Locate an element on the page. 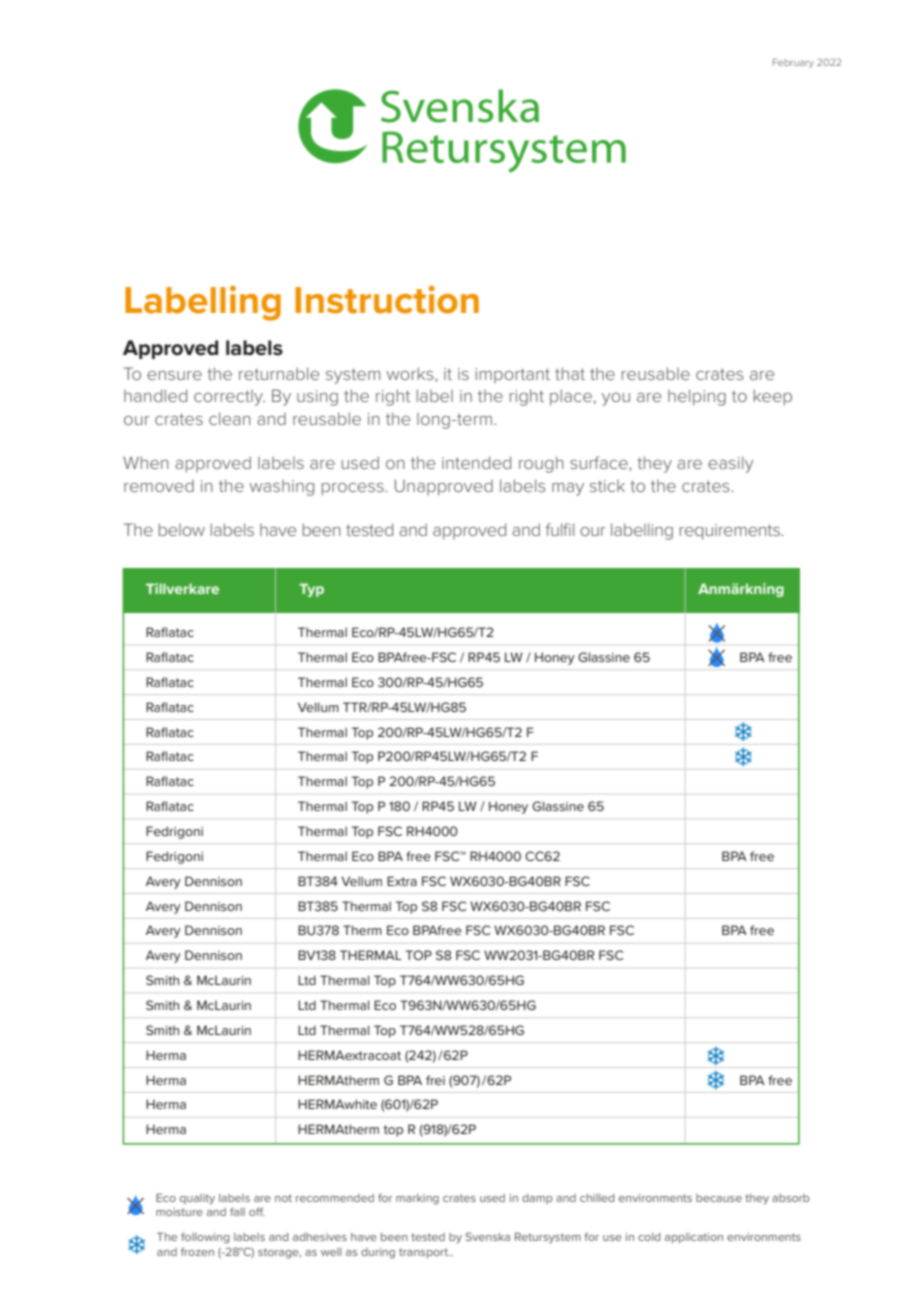 This image has width=924, height=1308. February is located at coordinates (793, 63).
